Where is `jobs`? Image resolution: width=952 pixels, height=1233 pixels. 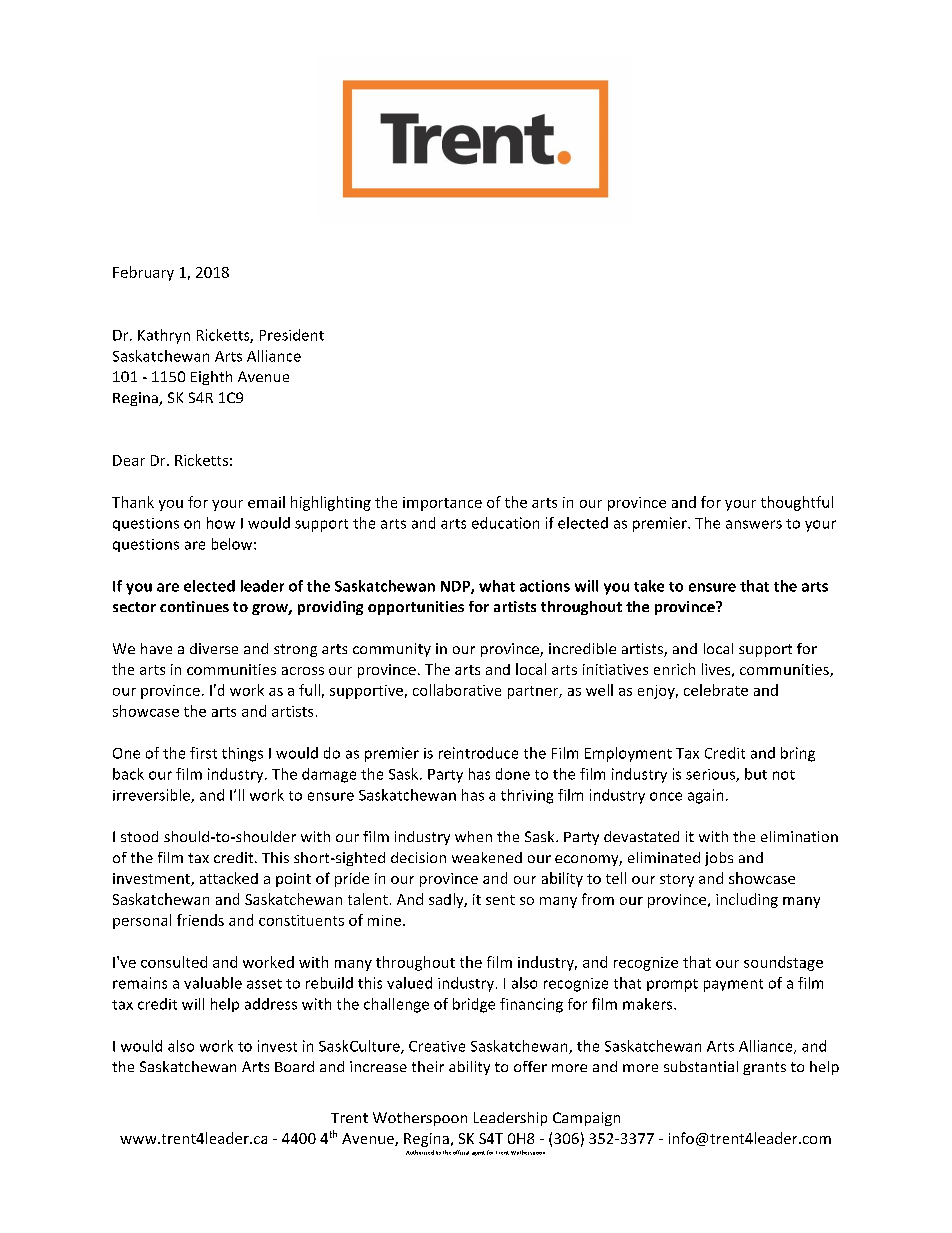 jobs is located at coordinates (719, 859).
